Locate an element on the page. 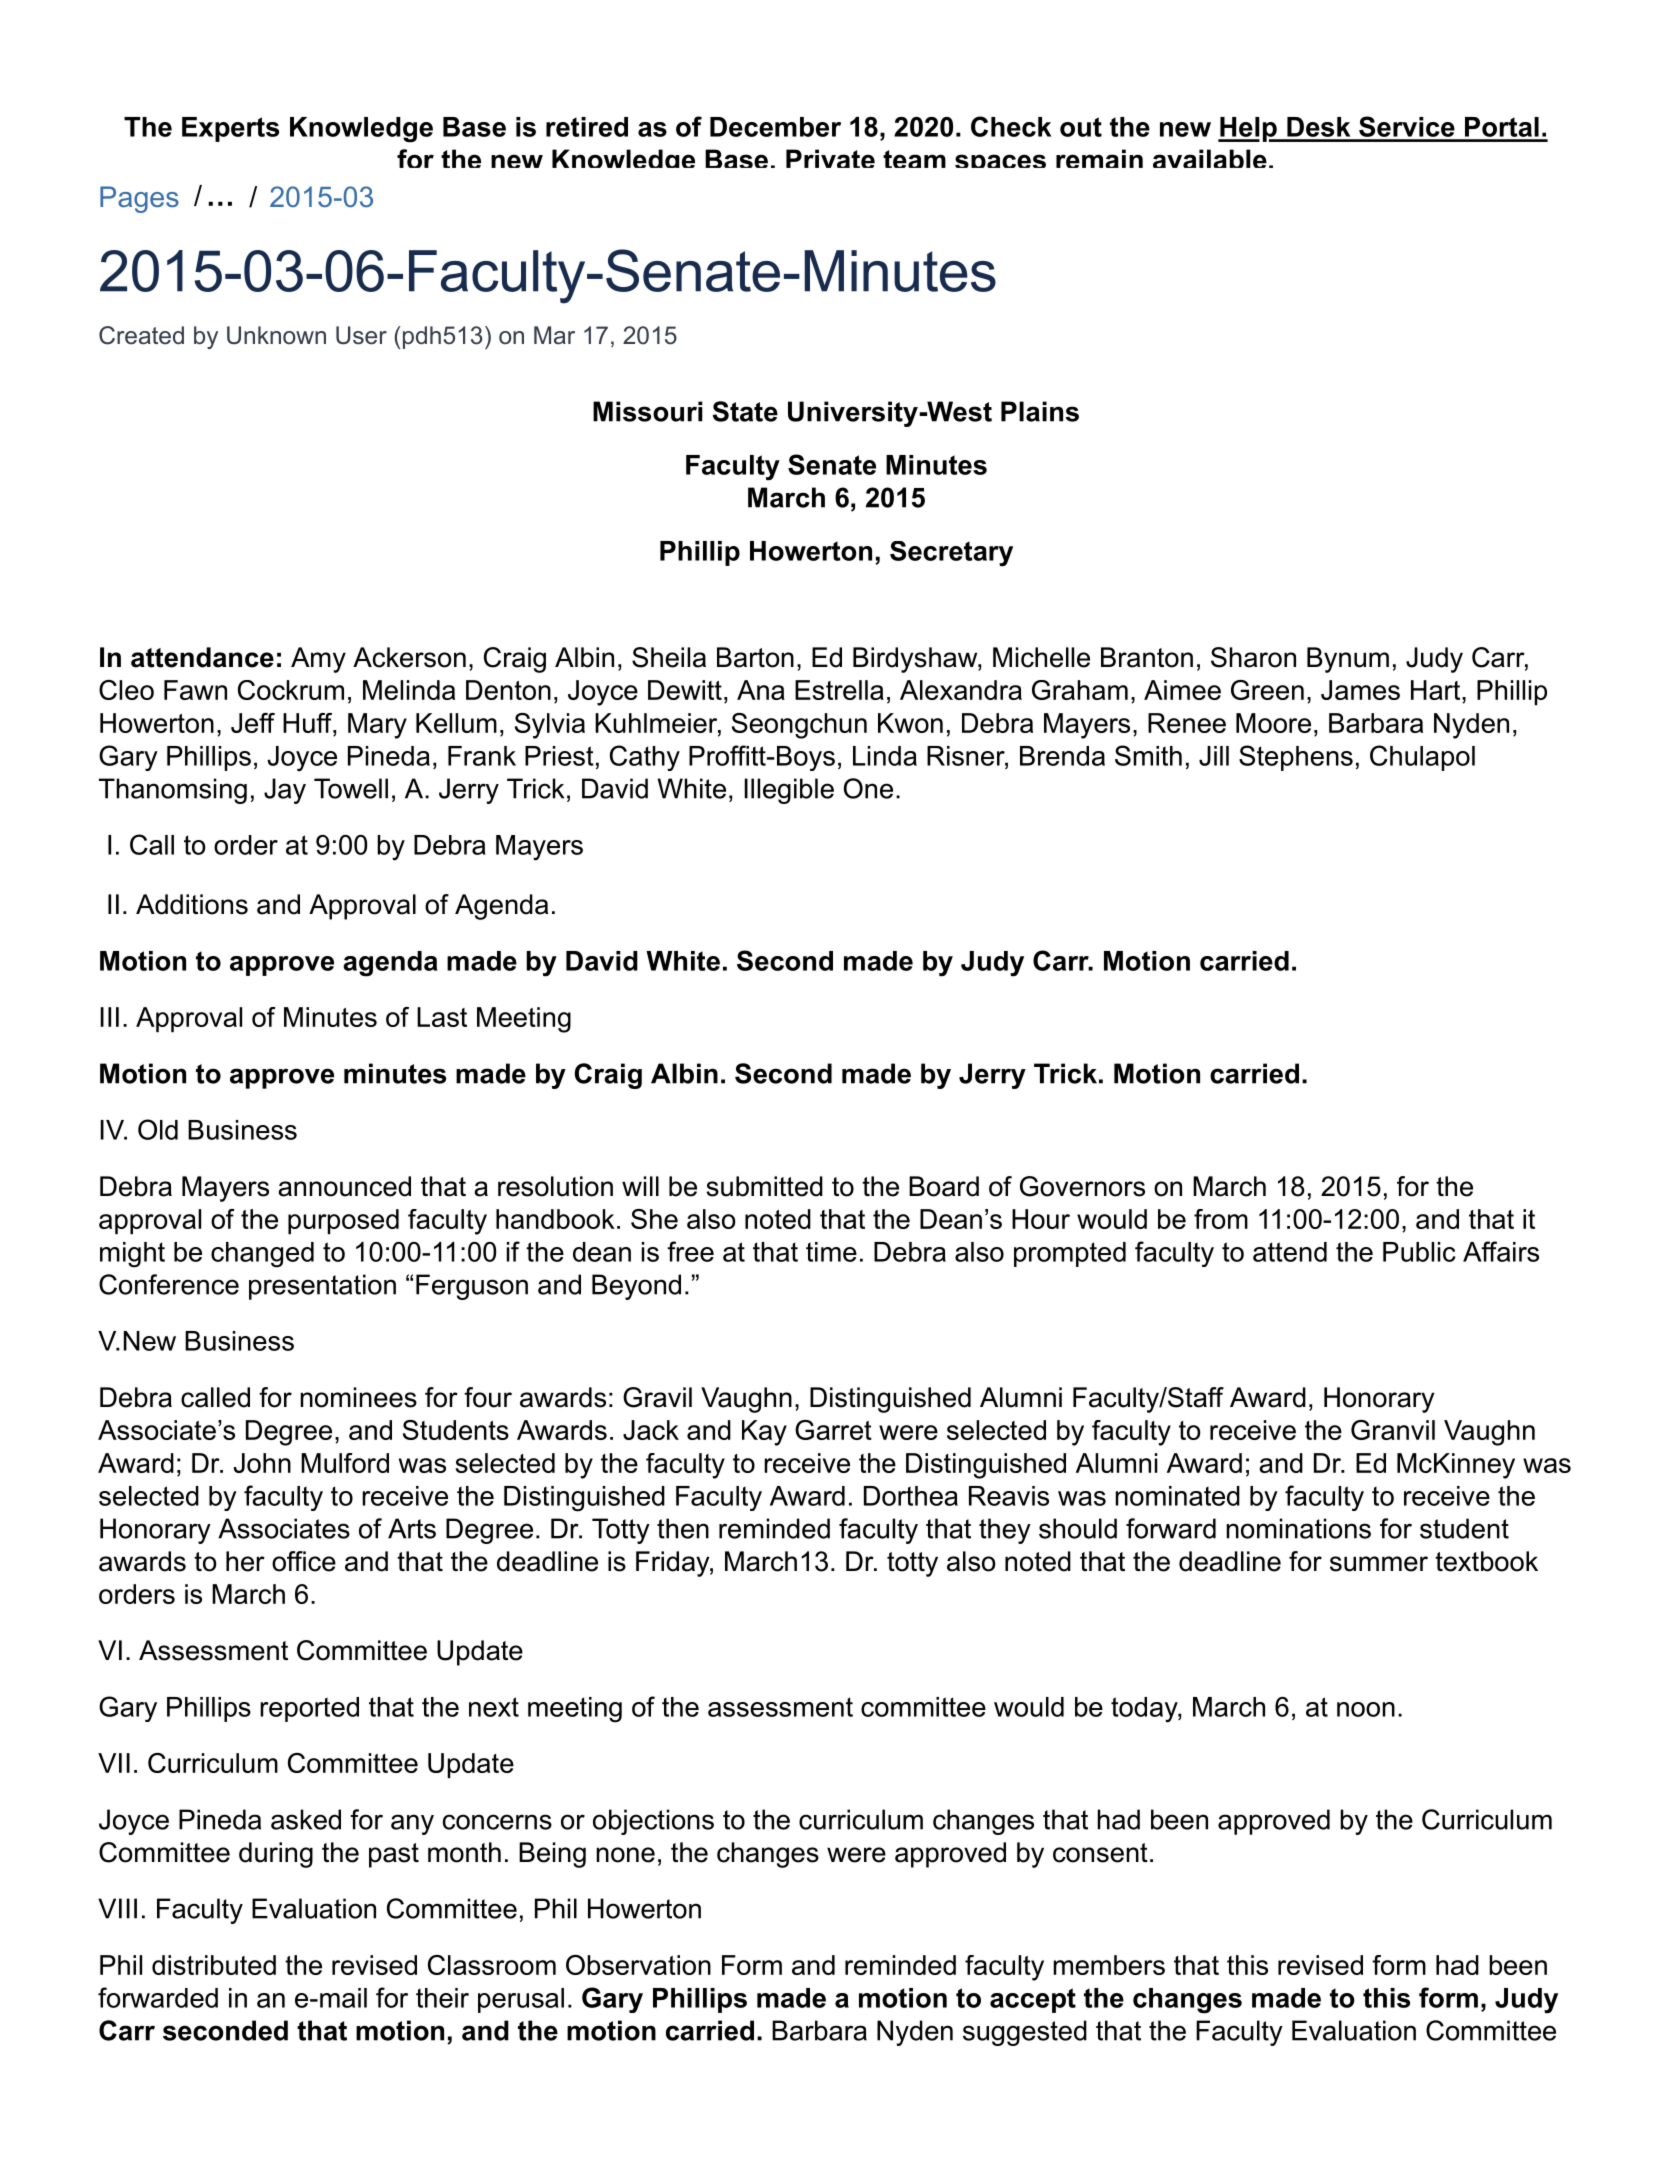 Image resolution: width=1672 pixels, height=2163 pixels. Observation is located at coordinates (638, 1965).
